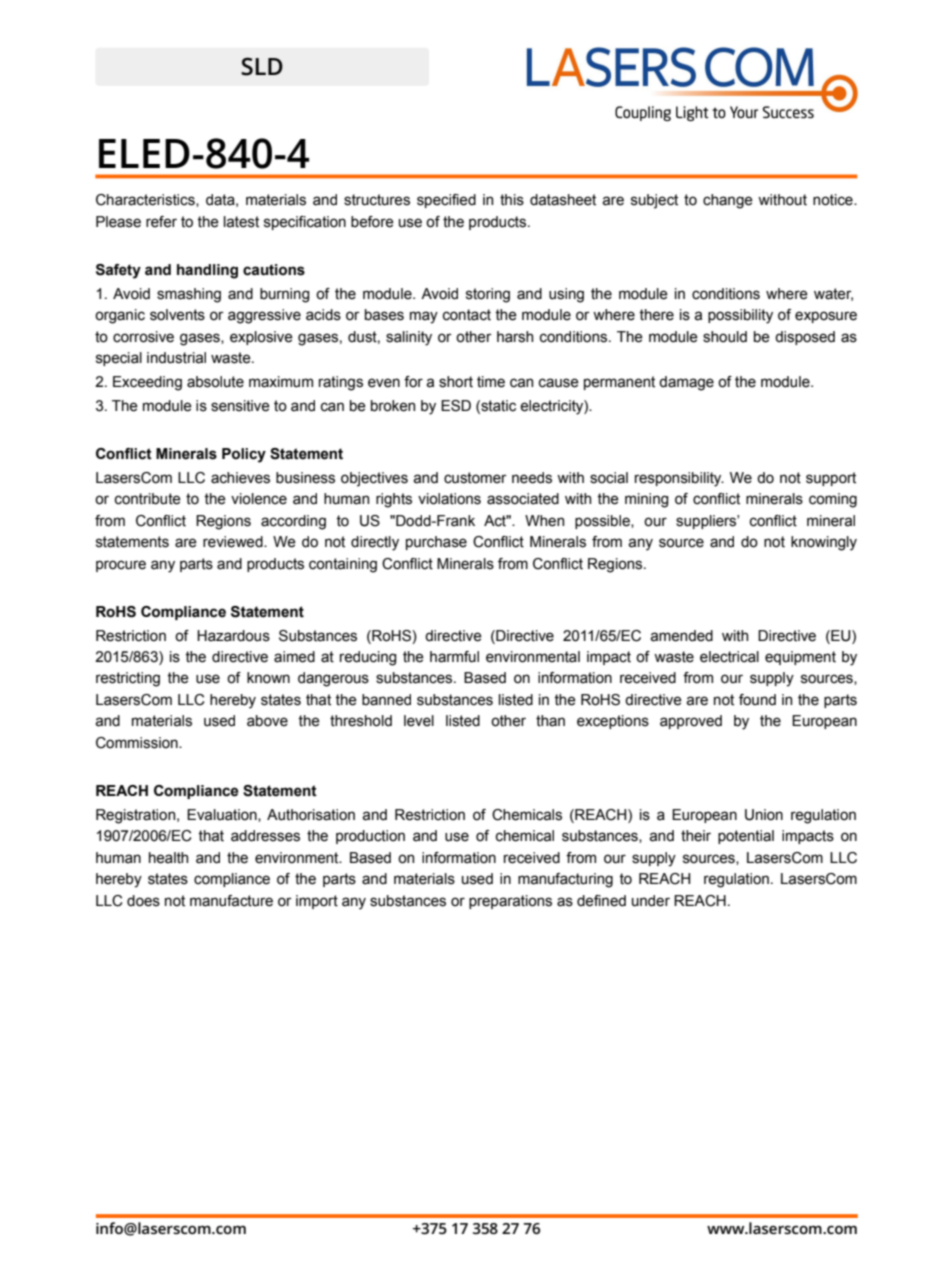 The height and width of the screenshot is (1287, 952). Describe the element at coordinates (725, 337) in the screenshot. I see `should` at that location.
